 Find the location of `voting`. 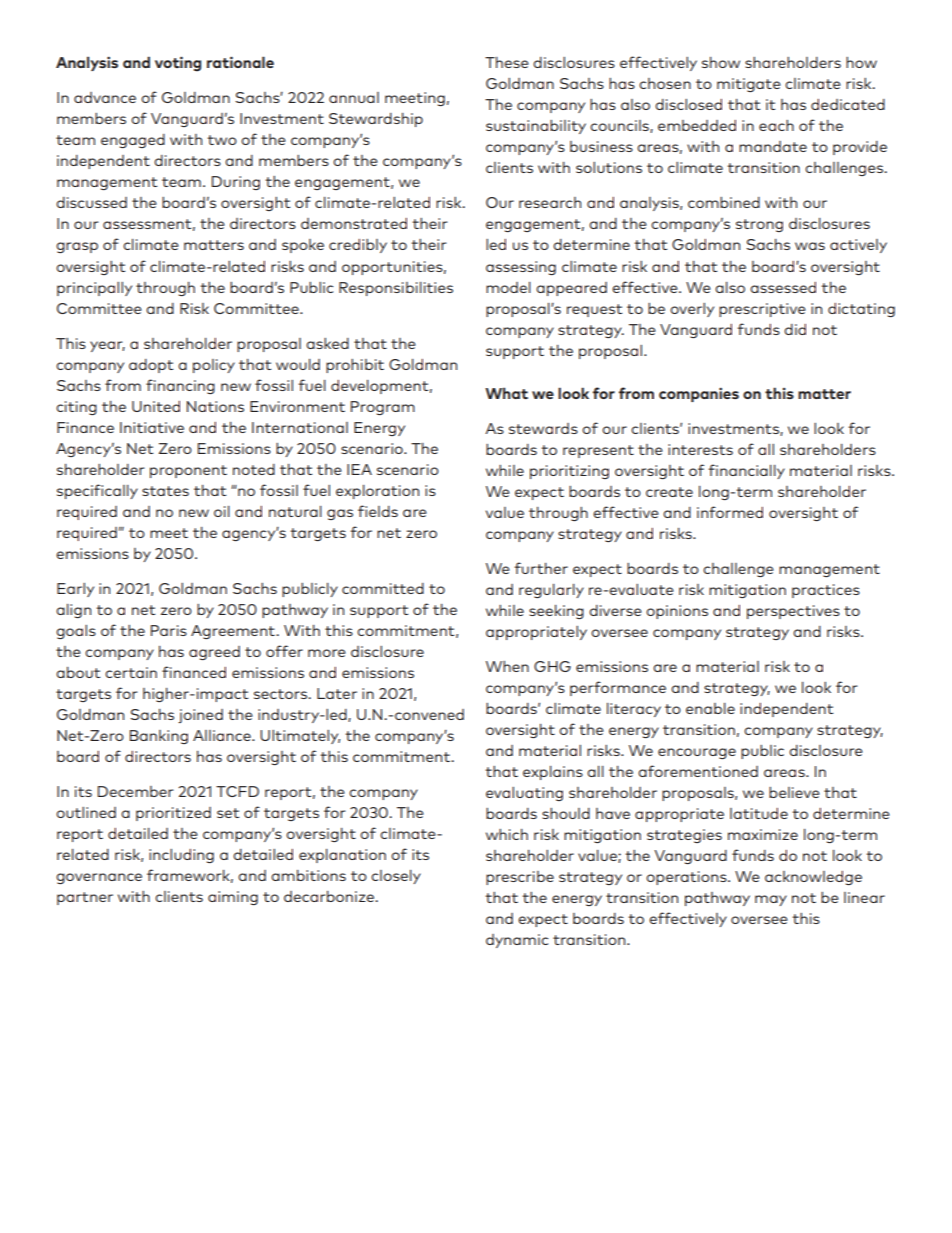

voting is located at coordinates (178, 64).
